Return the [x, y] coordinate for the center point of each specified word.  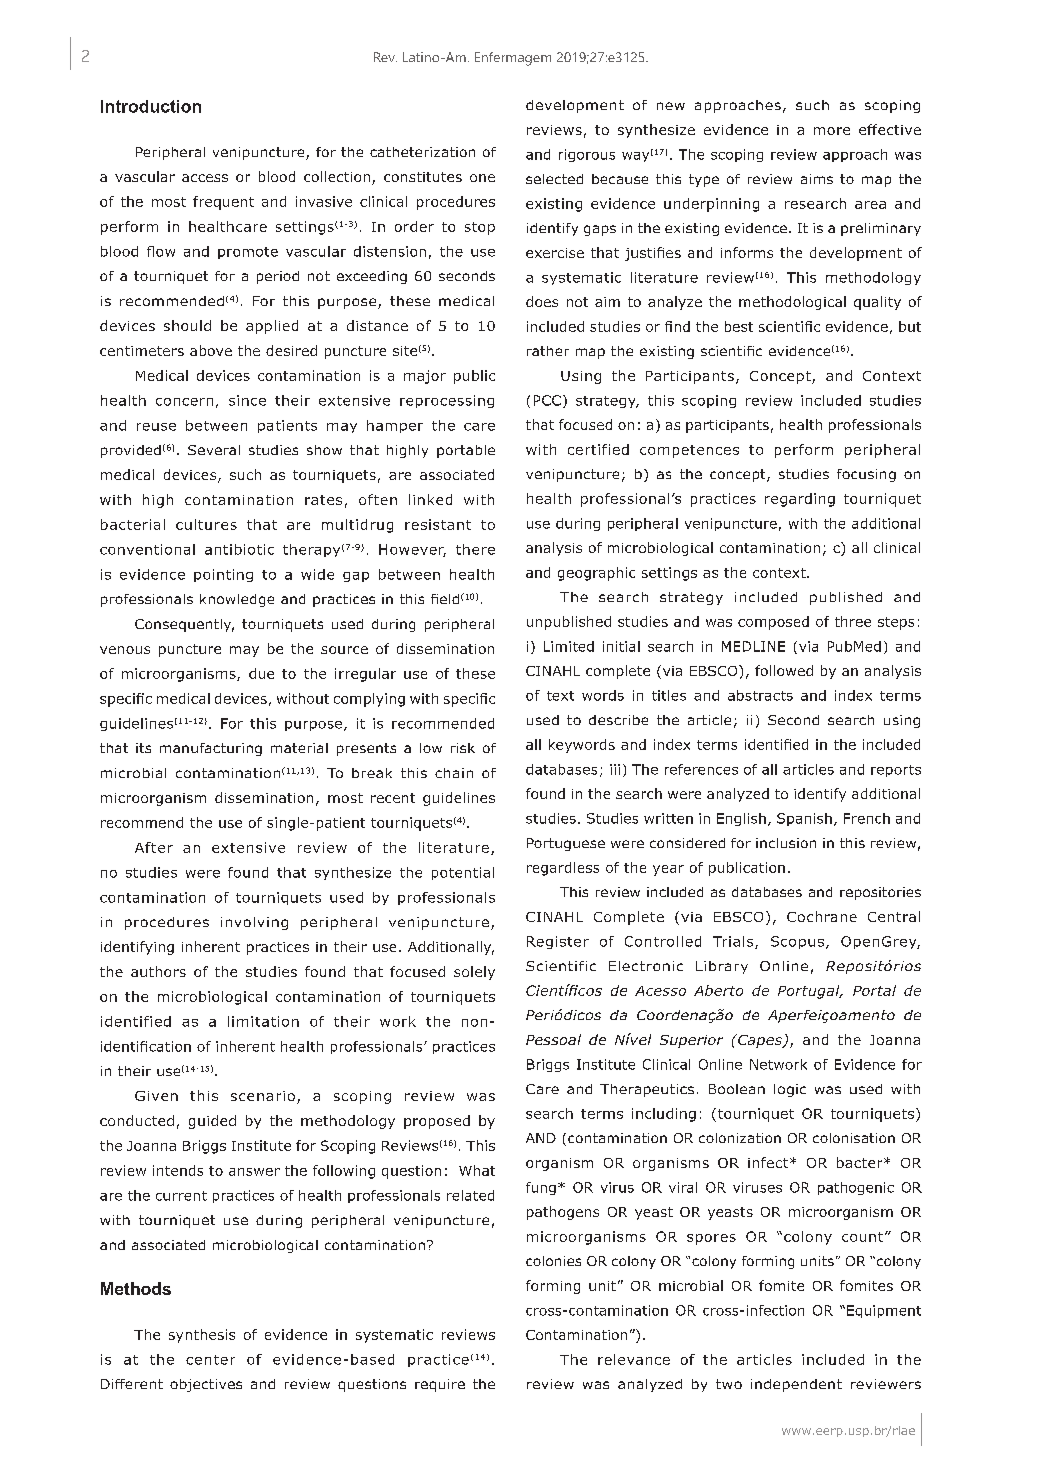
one [482, 178]
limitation [263, 1021]
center [210, 1360]
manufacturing [211, 749]
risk [463, 748]
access [205, 178]
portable [466, 451]
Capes [760, 1041]
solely [474, 973]
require [440, 1385]
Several [214, 450]
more [832, 131]
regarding [800, 500]
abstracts [760, 695]
